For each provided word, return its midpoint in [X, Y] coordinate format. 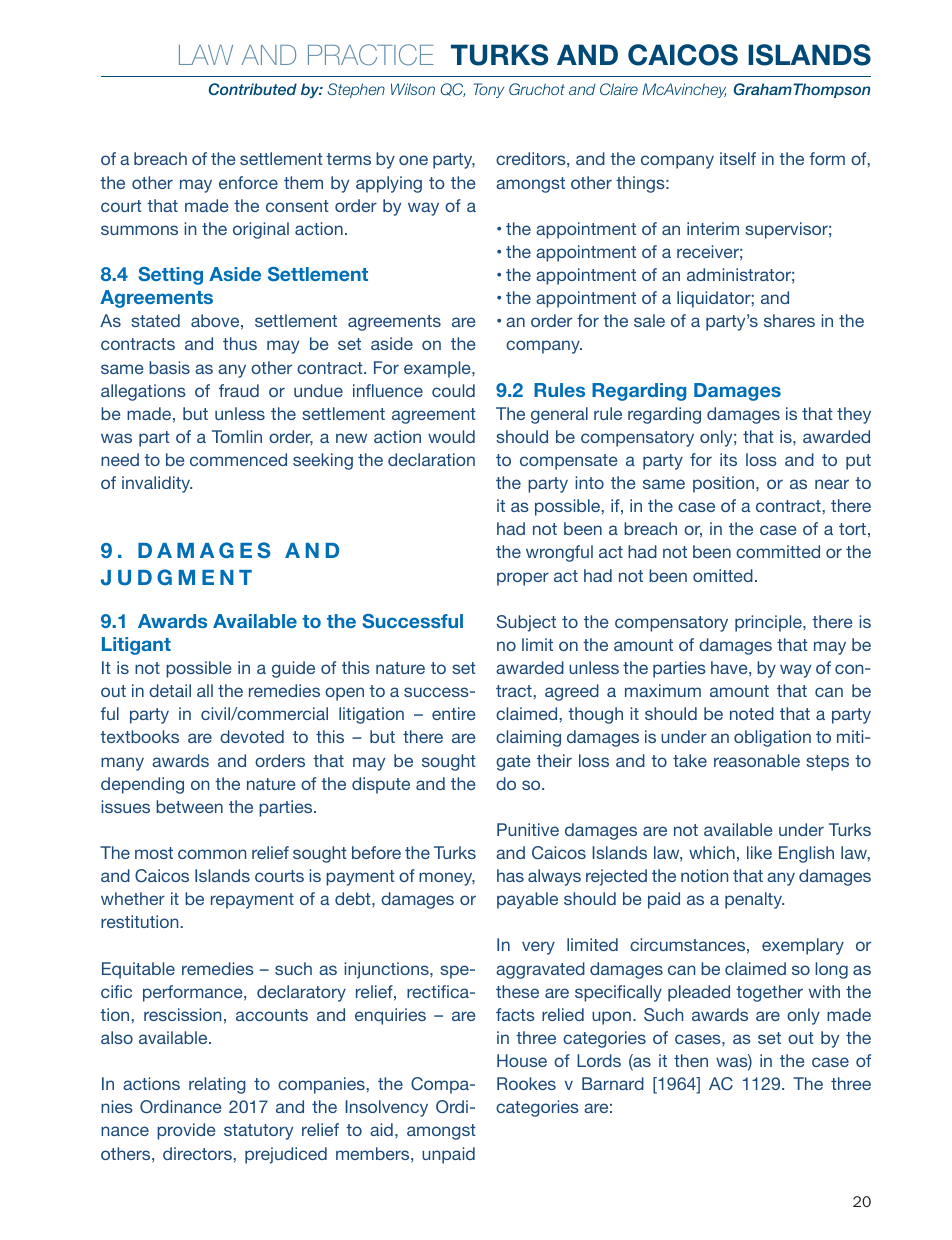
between [189, 806]
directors [197, 1153]
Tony [488, 90]
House [522, 1060]
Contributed [253, 89]
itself [738, 158]
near [832, 484]
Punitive [528, 829]
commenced [238, 459]
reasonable [757, 760]
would [451, 436]
